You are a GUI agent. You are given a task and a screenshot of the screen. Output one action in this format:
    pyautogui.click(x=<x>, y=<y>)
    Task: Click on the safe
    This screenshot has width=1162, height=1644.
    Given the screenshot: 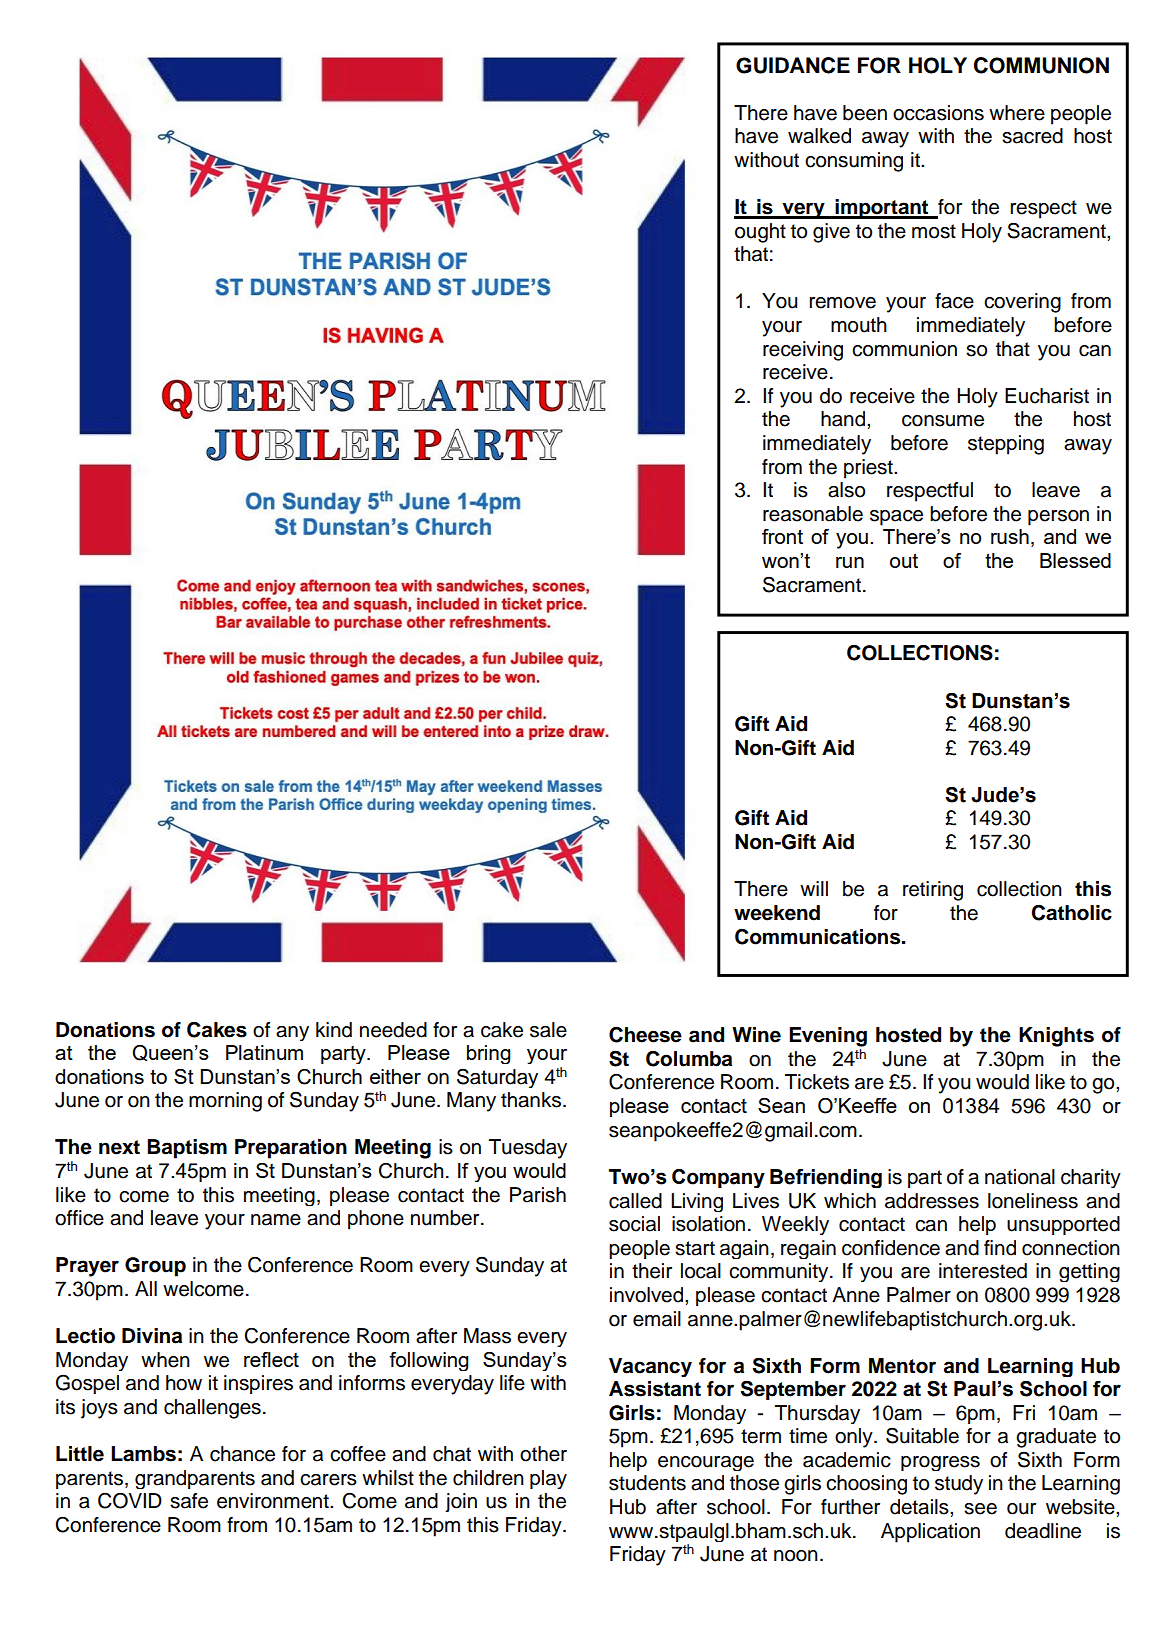 What is the action you would take?
    pyautogui.click(x=189, y=1501)
